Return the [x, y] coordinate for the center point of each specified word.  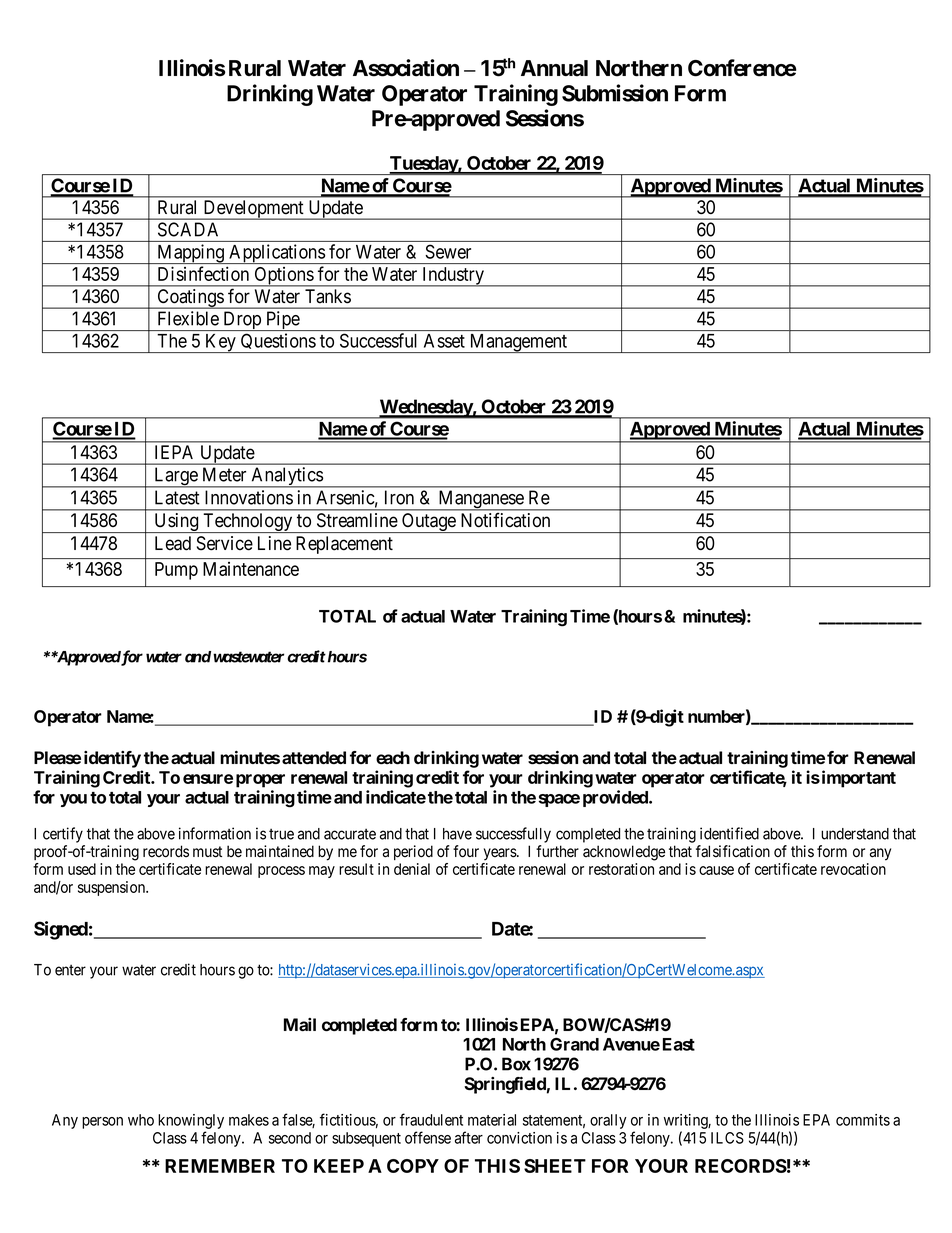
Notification [505, 520]
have [457, 834]
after [469, 1137]
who [141, 1120]
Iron [399, 497]
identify [112, 759]
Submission [615, 93]
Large [175, 477]
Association [406, 68]
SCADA [188, 229]
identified [729, 833]
